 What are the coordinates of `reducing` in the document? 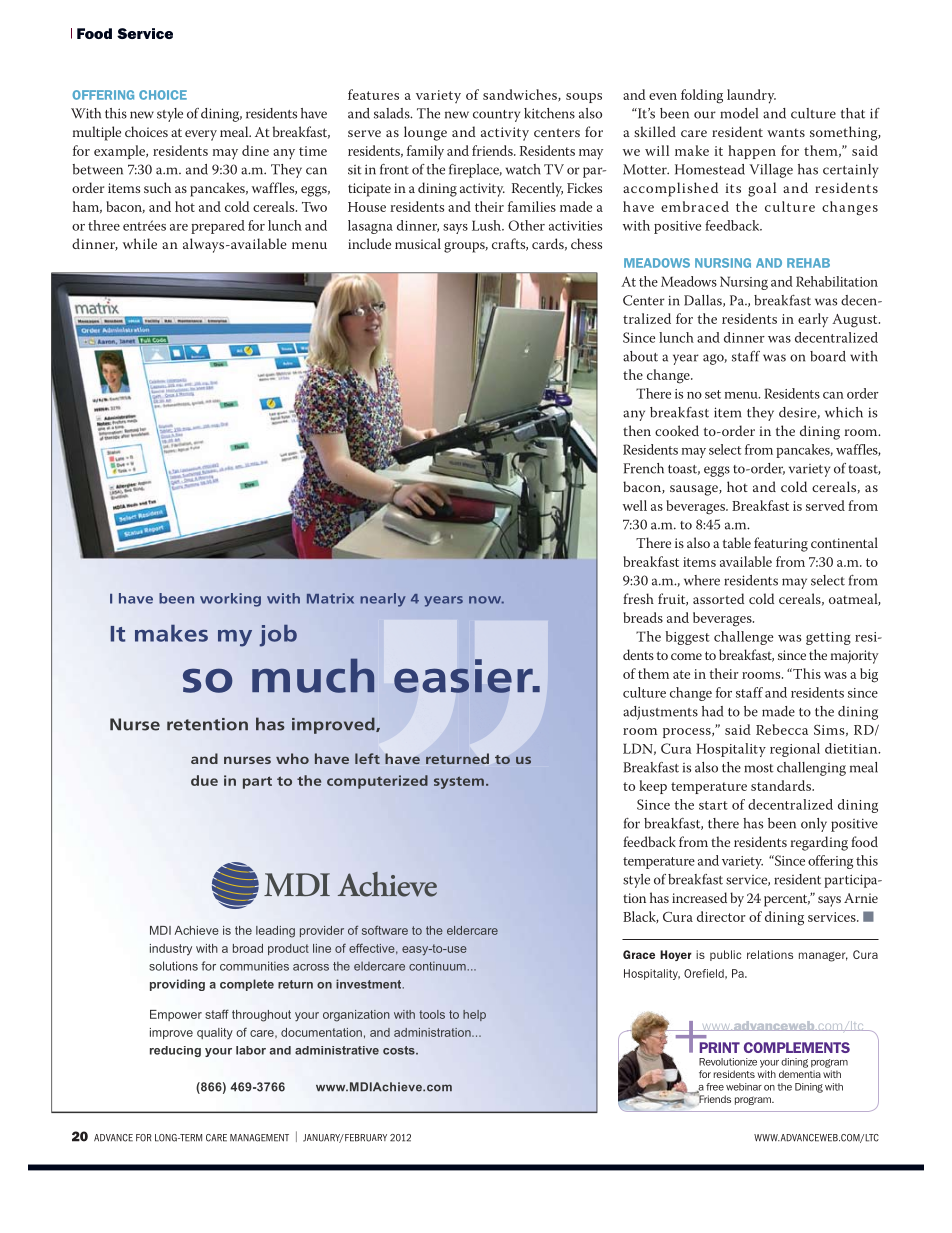 It's located at (175, 1051).
